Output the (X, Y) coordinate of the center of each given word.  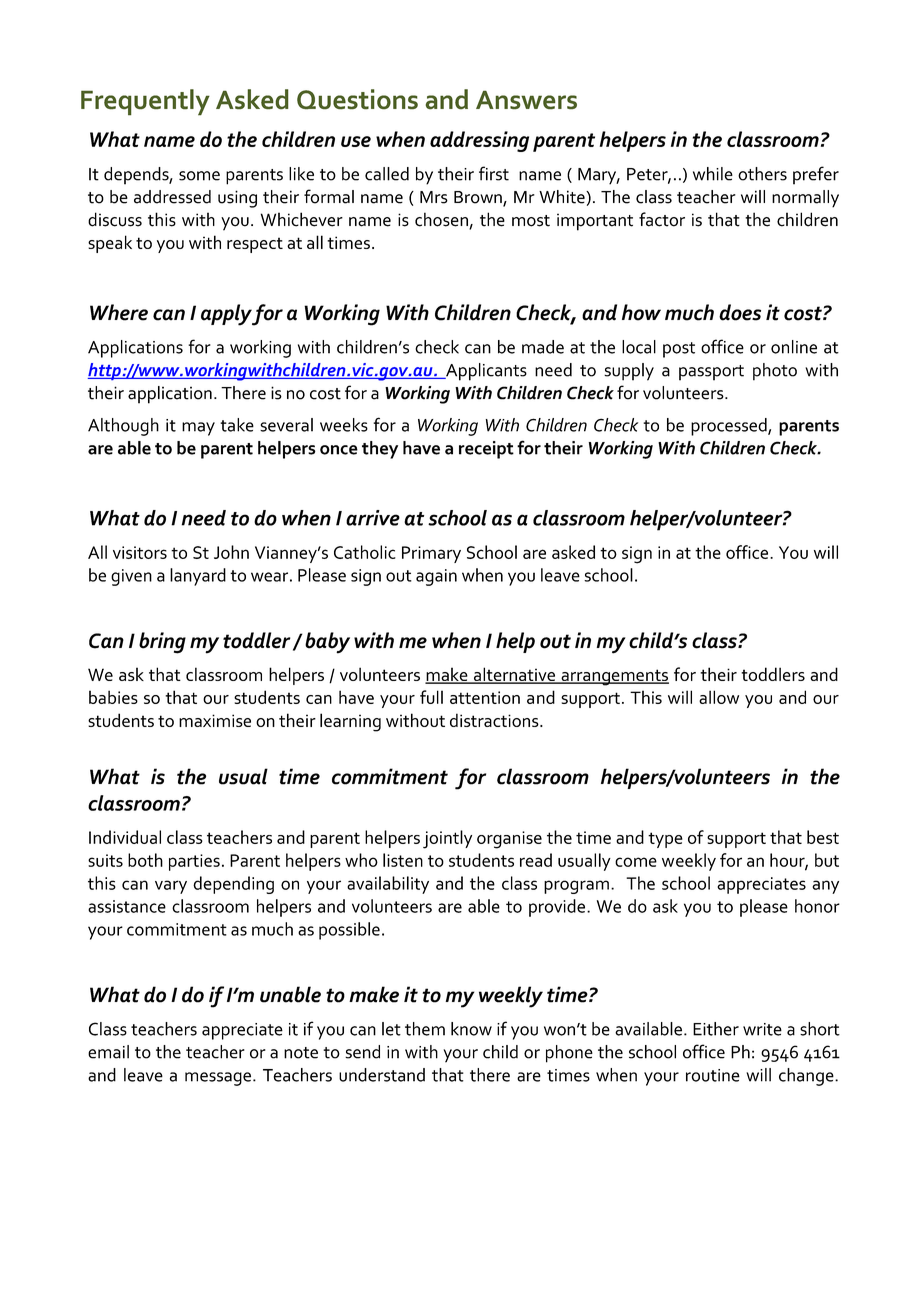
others (762, 174)
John (231, 552)
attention (485, 697)
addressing (479, 141)
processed (730, 427)
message (218, 1079)
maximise (215, 720)
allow (719, 697)
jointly (447, 839)
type (665, 840)
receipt (486, 450)
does (740, 312)
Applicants (485, 372)
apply (226, 315)
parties (194, 862)
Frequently (145, 102)
